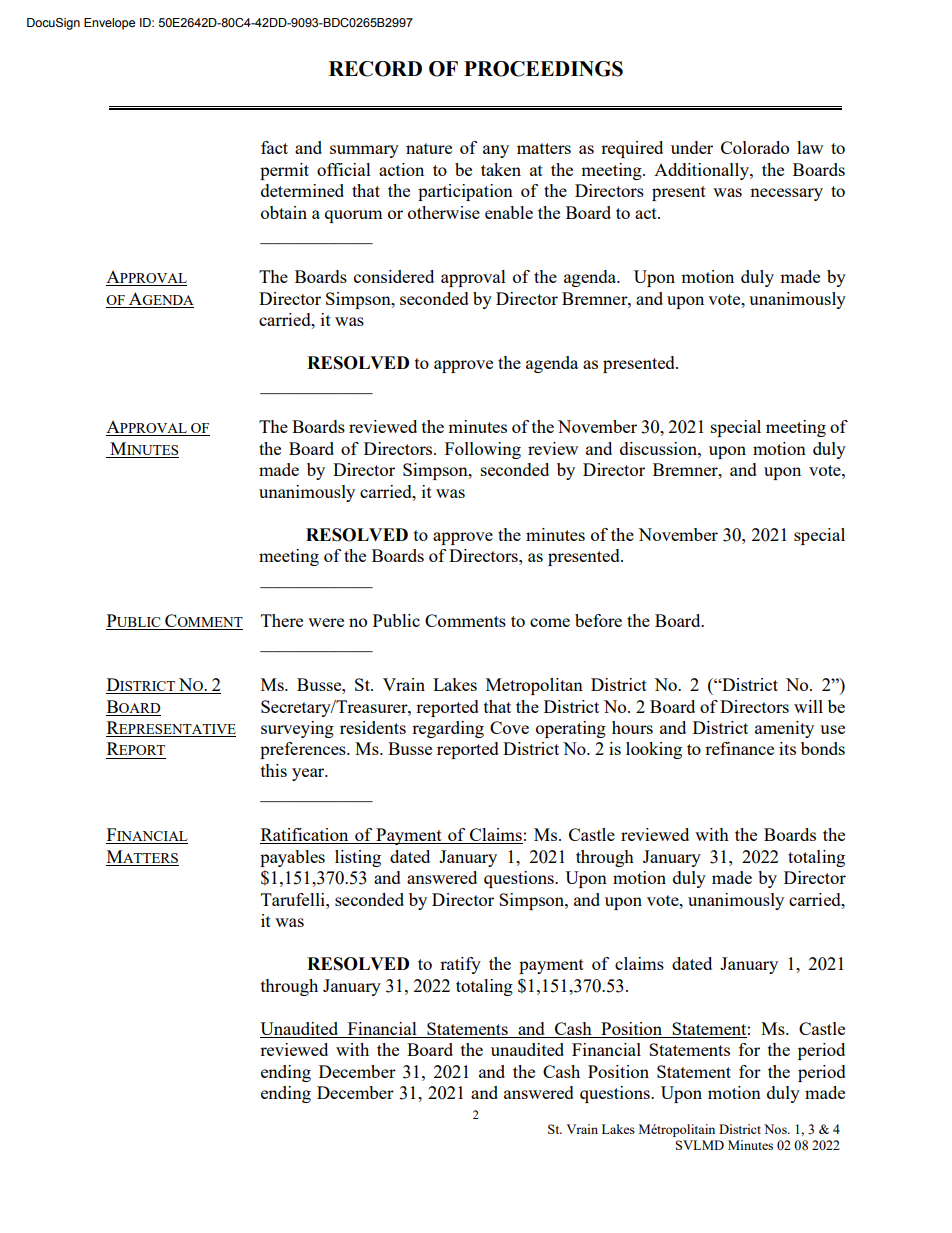 This screenshot has width=952, height=1233. What do you see at coordinates (550, 622) in the screenshot?
I see `come` at bounding box center [550, 622].
